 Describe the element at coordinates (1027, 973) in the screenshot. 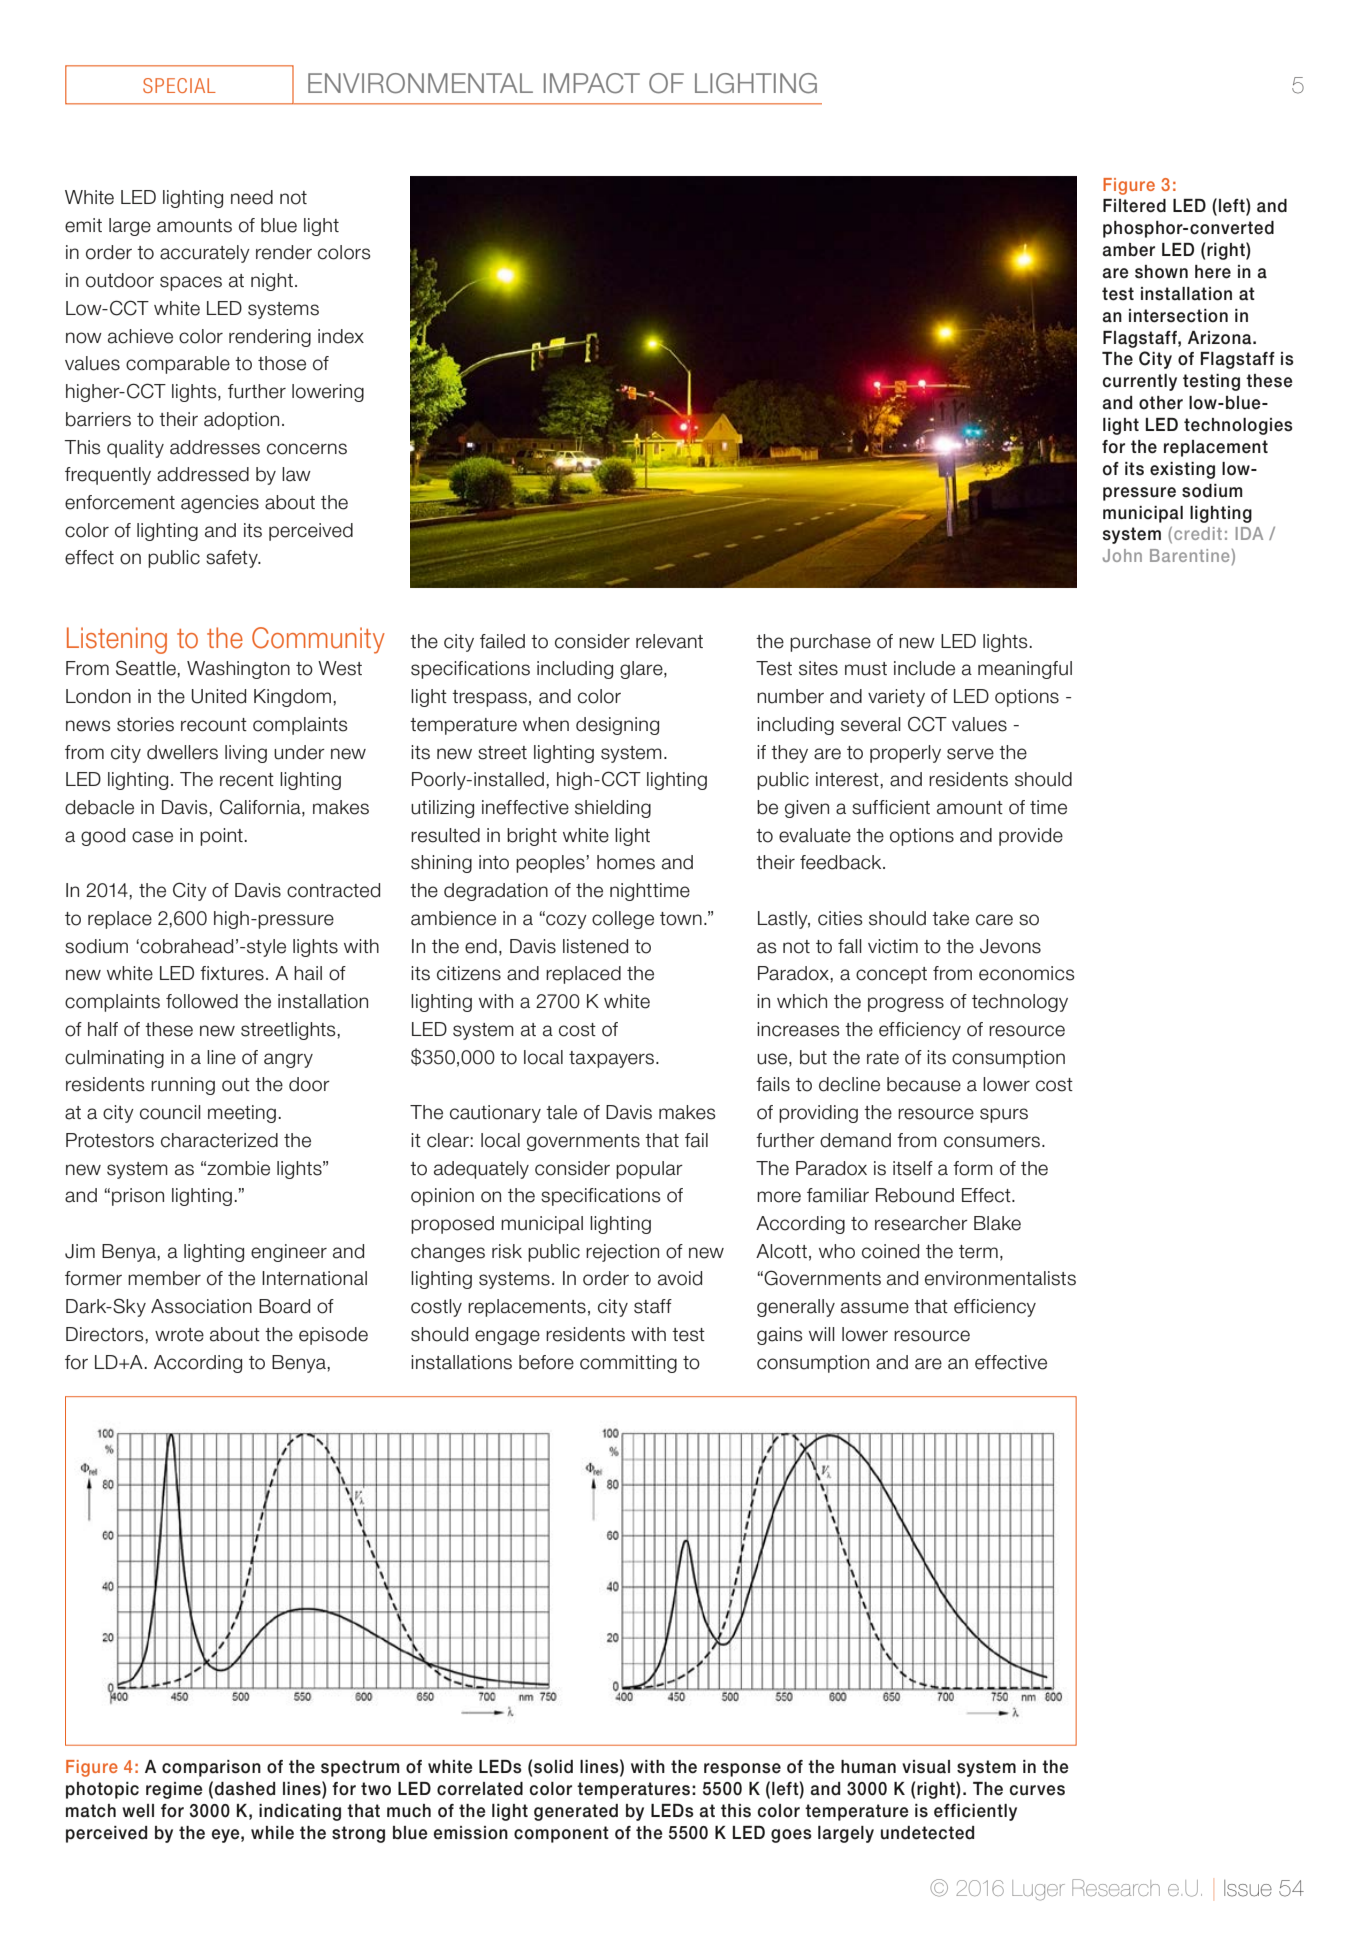

I see `economics` at that location.
